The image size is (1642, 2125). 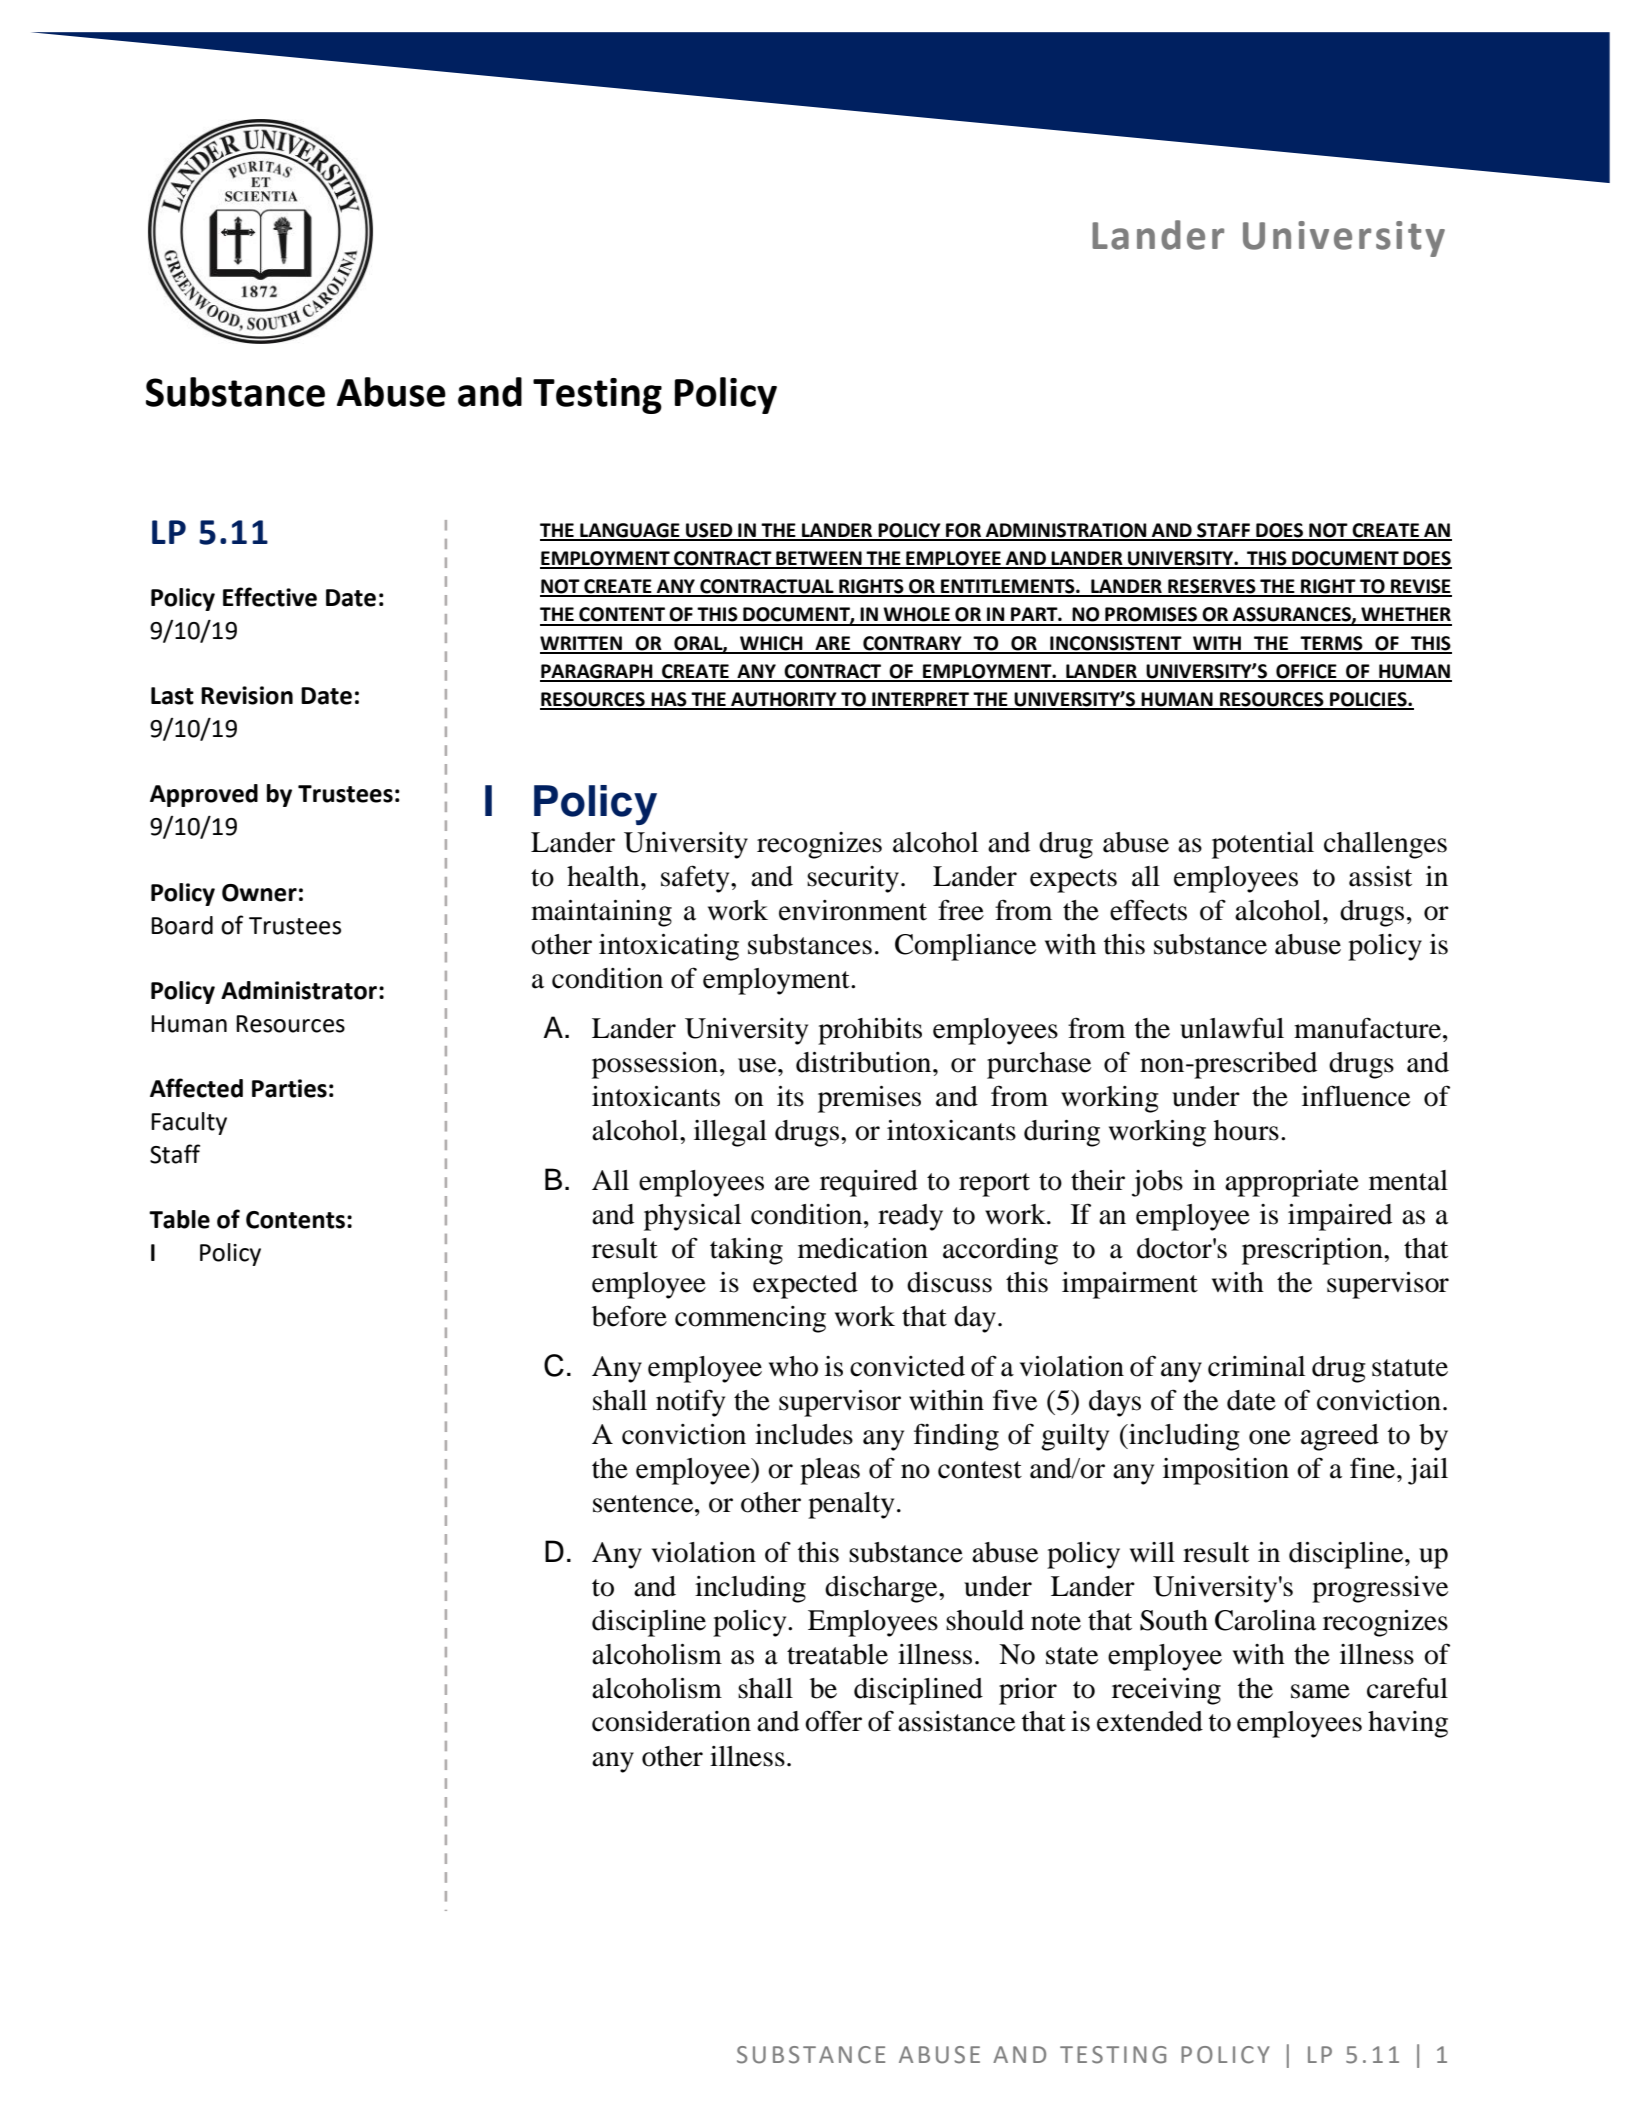 I want to click on offer, so click(x=833, y=1721).
